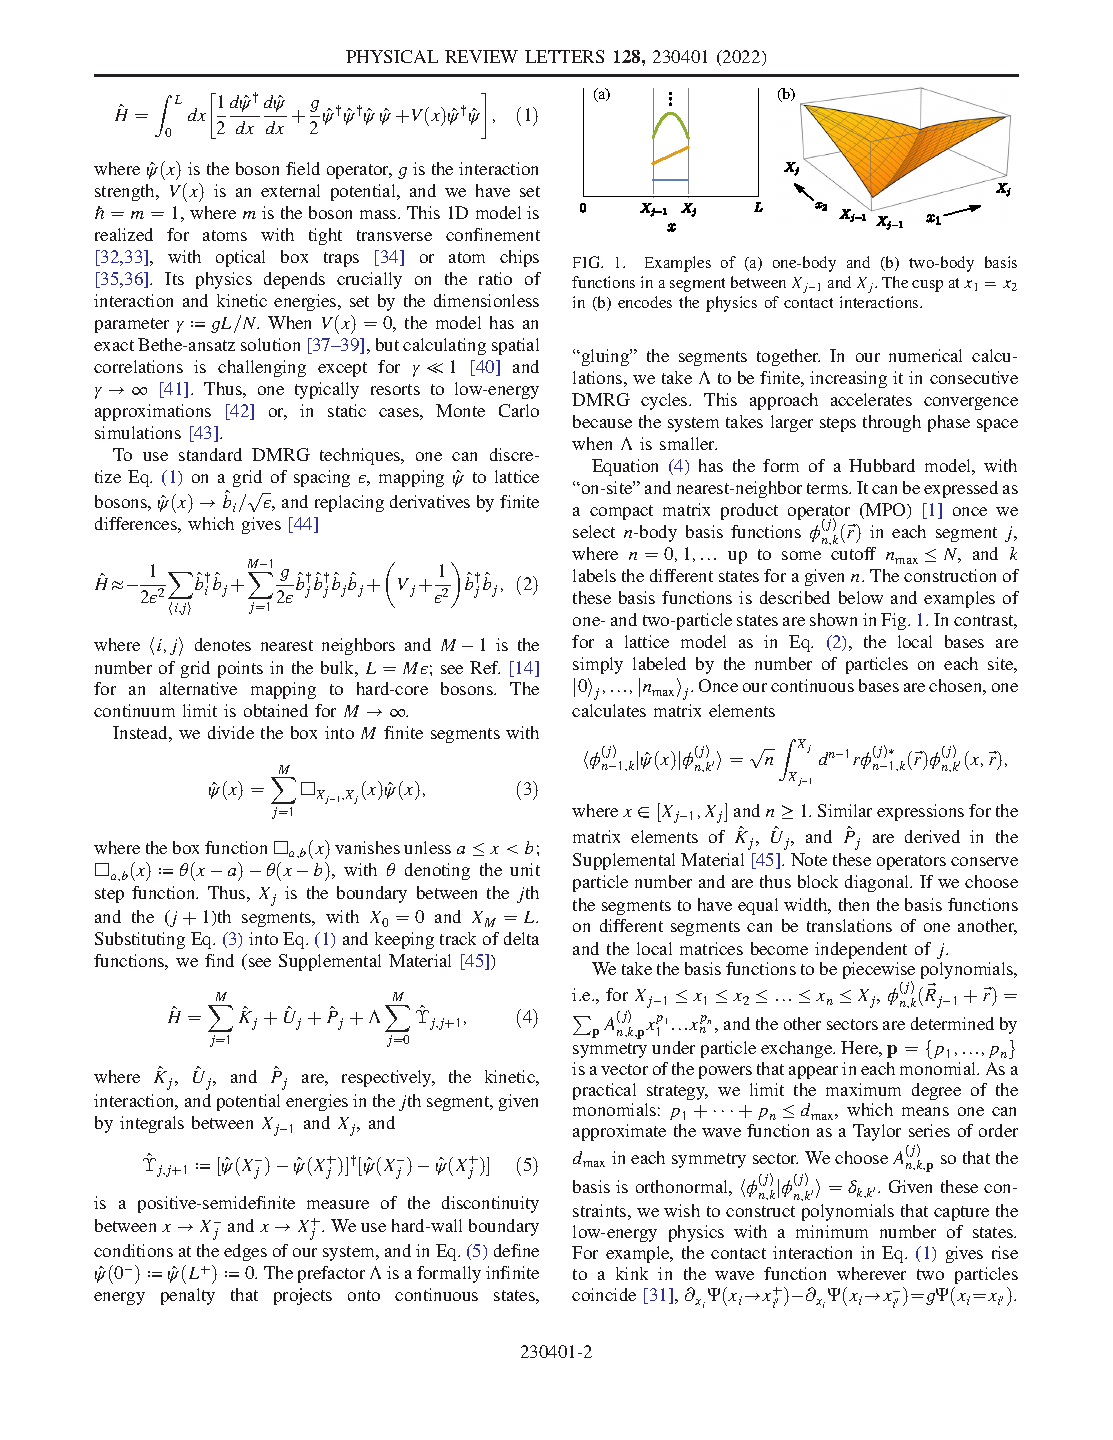  Describe the element at coordinates (564, 56) in the screenshot. I see `LETTERS` at that location.
